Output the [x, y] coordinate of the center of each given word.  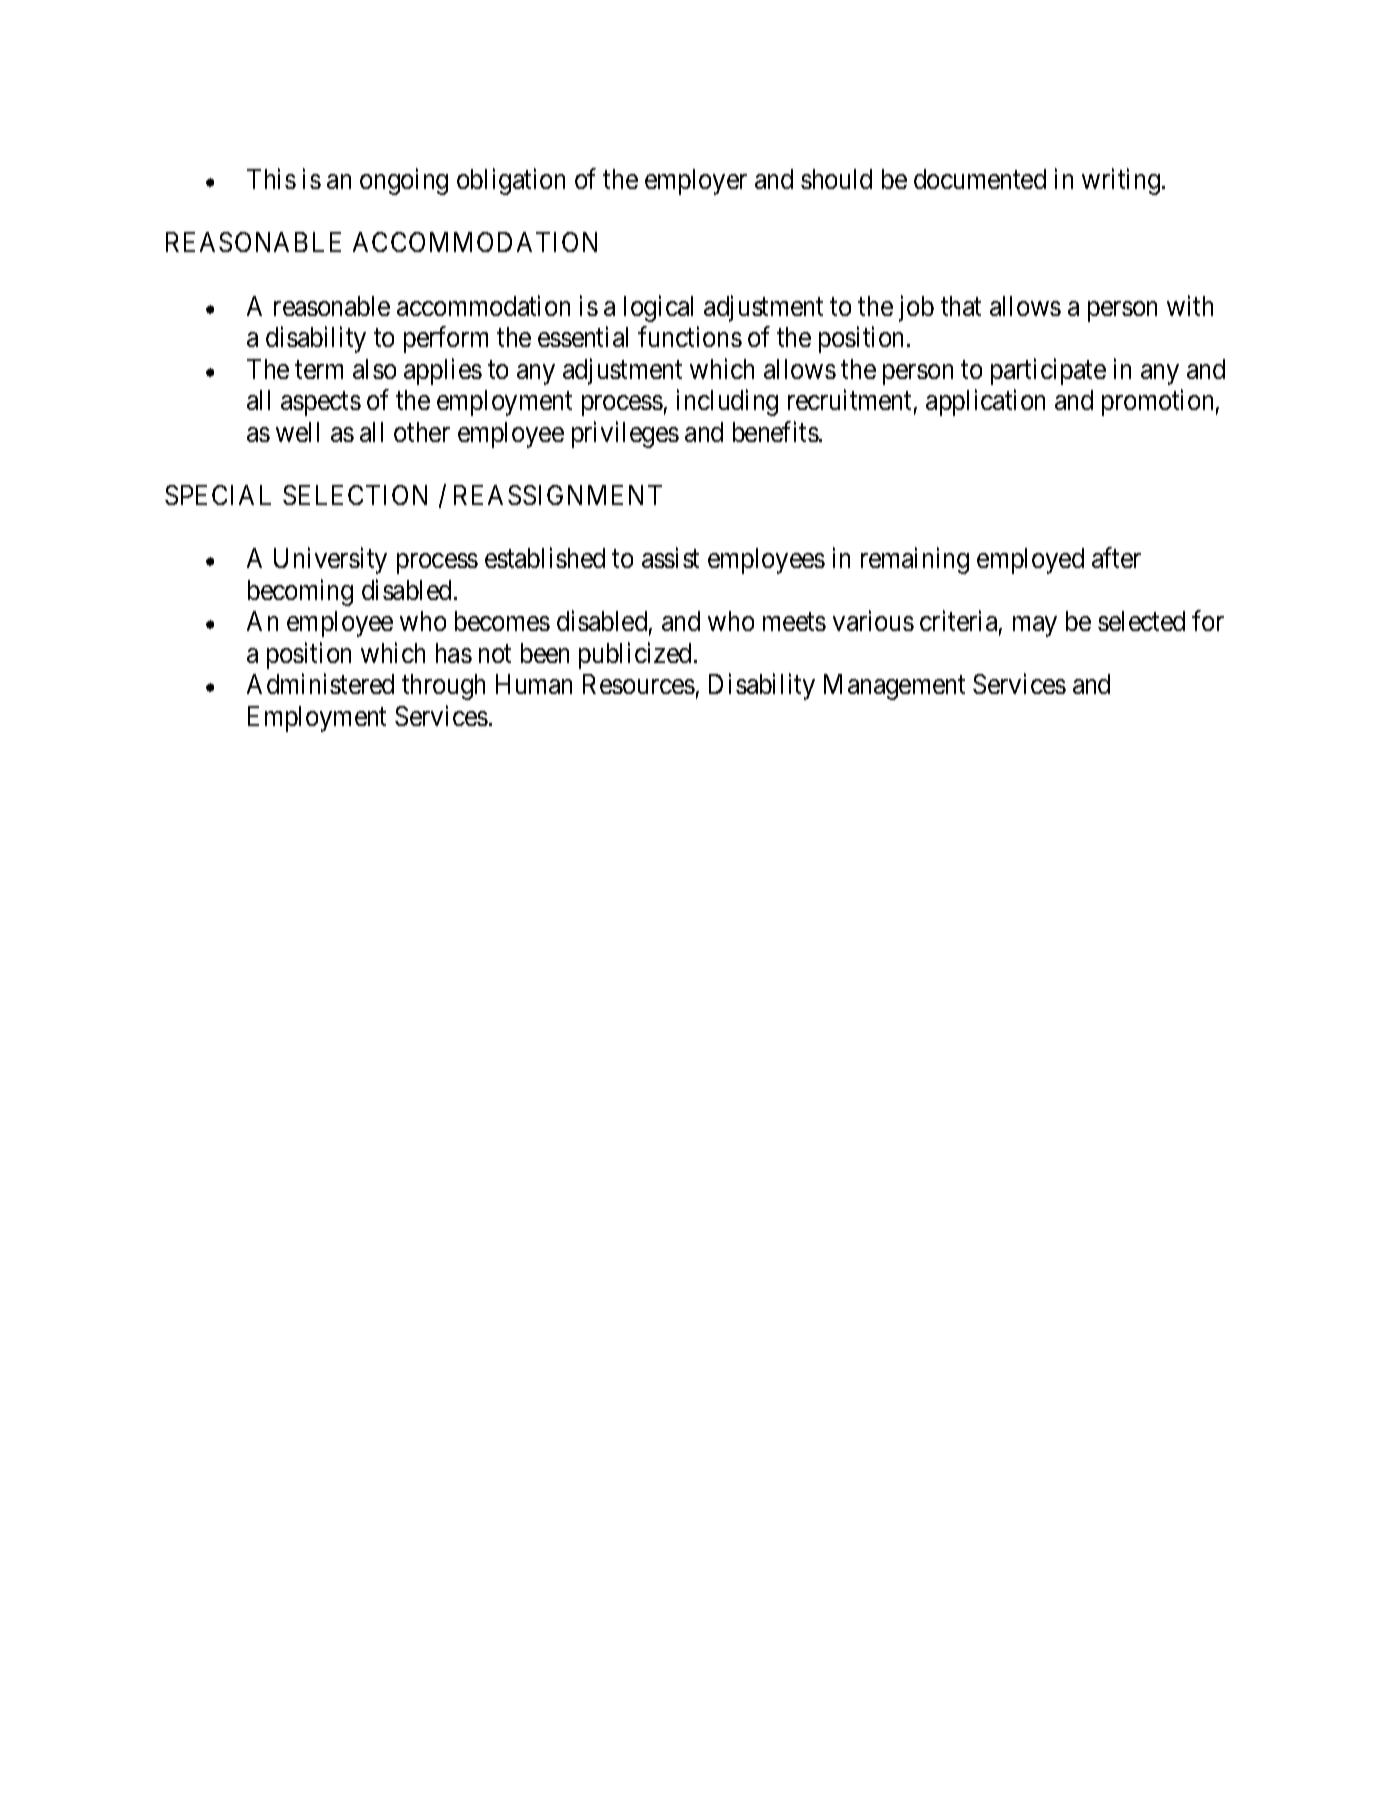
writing [1121, 181]
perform [446, 339]
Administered [320, 683]
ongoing [404, 181]
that [961, 306]
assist [670, 558]
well [297, 432]
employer [696, 182]
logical [658, 308]
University [330, 561]
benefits [776, 431]
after [1116, 558]
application [985, 402]
